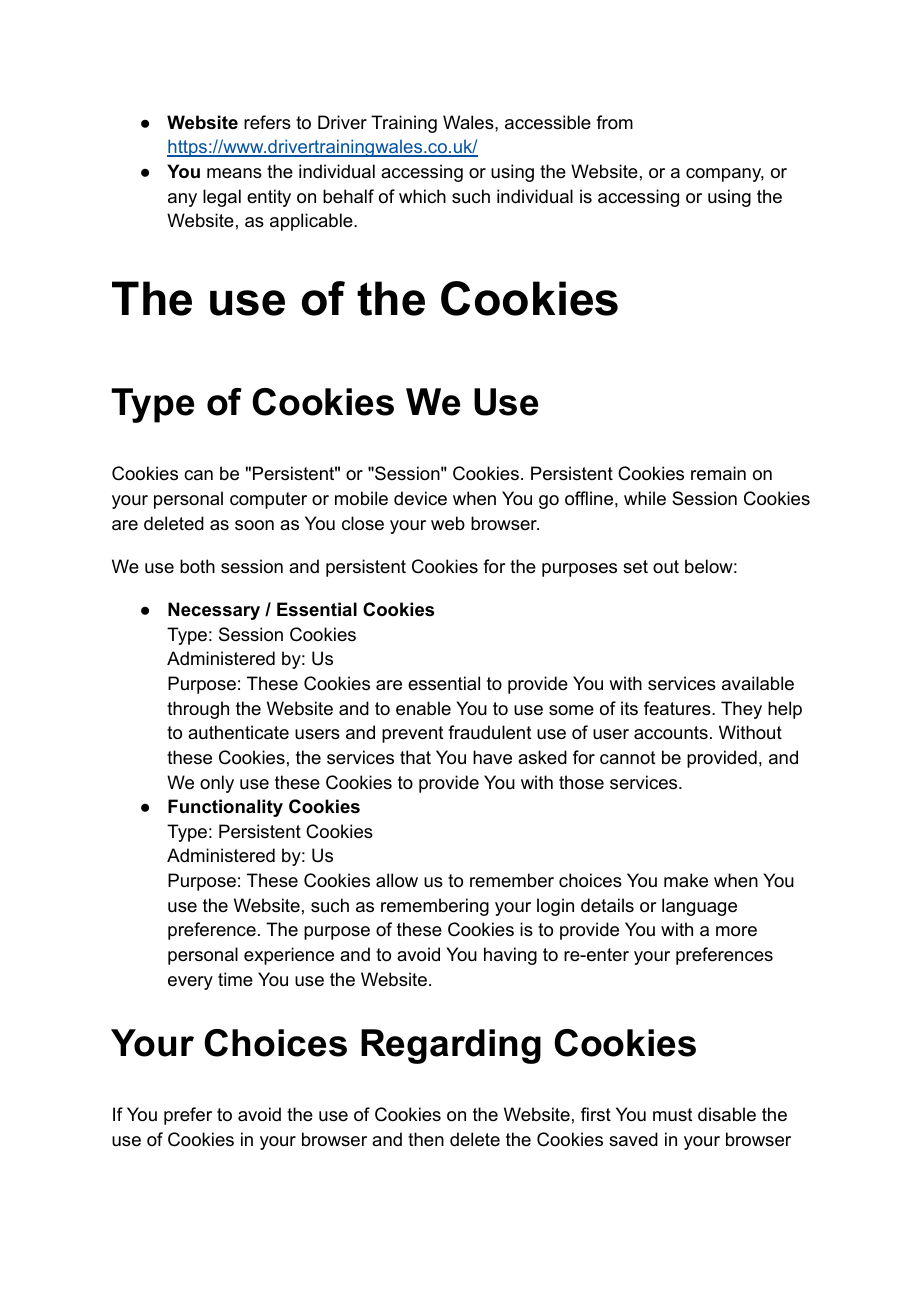  Describe the element at coordinates (268, 500) in the document. I see `computer` at that location.
